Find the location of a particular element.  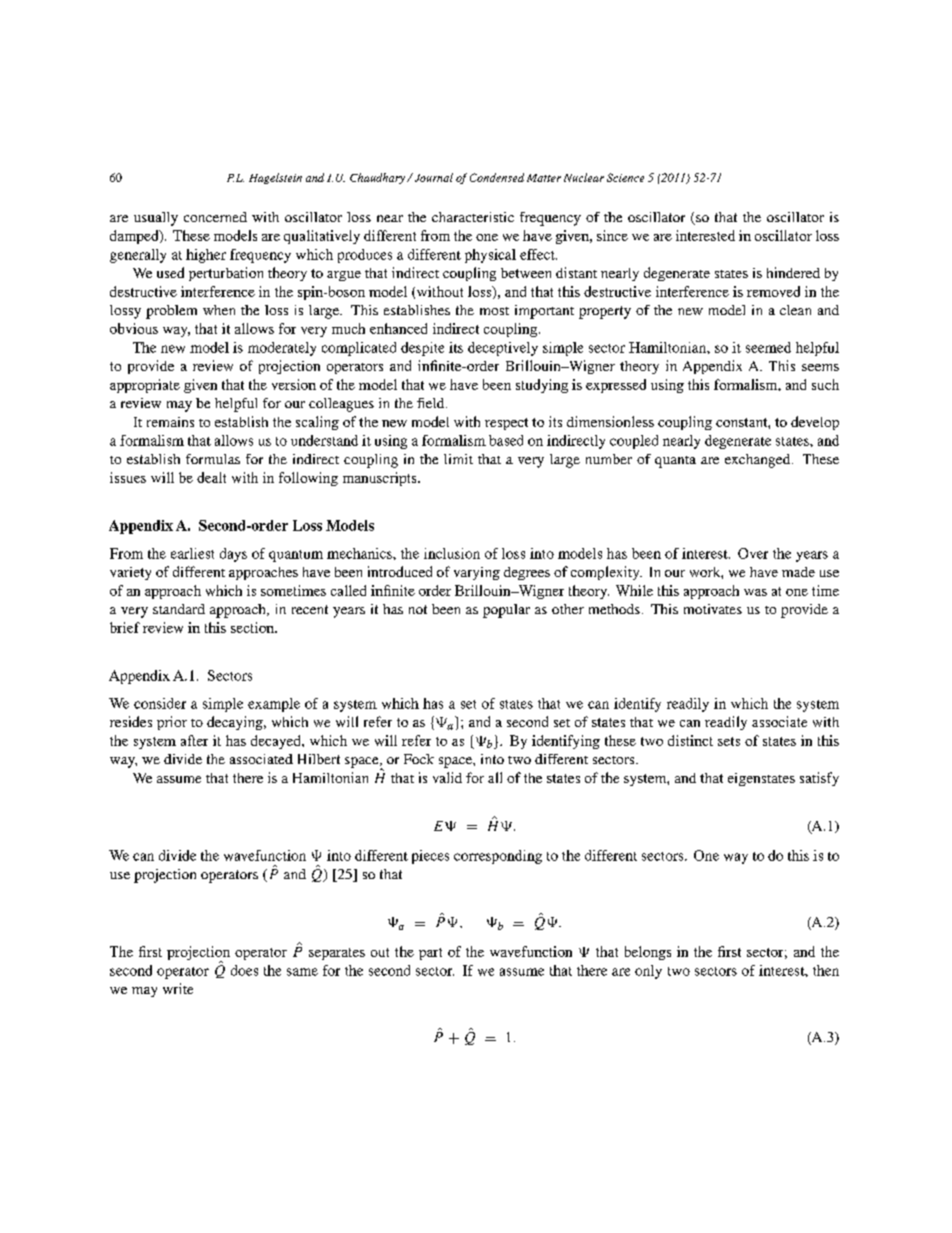

characteristic is located at coordinates (473, 217).
